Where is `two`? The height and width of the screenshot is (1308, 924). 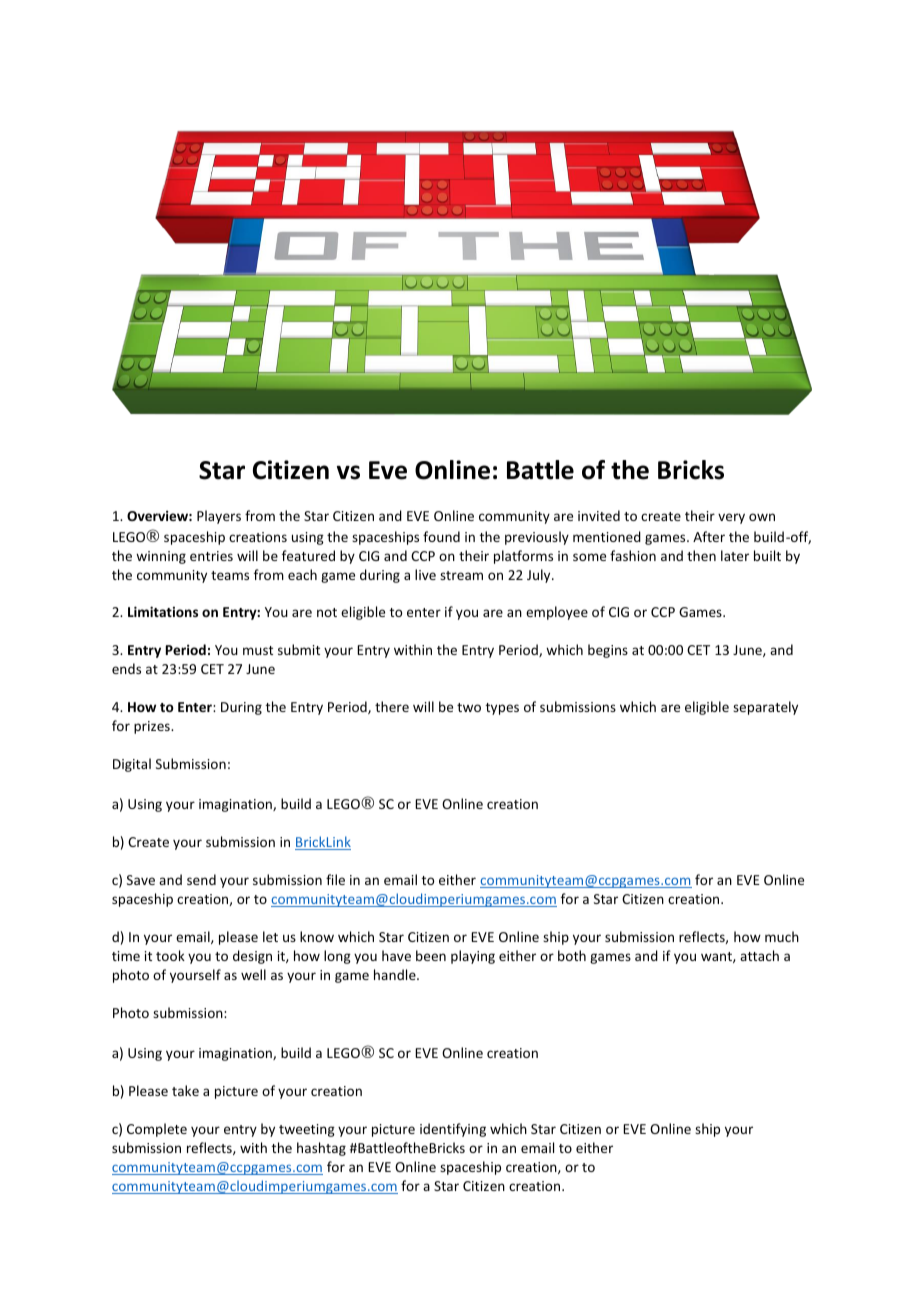
two is located at coordinates (469, 707).
